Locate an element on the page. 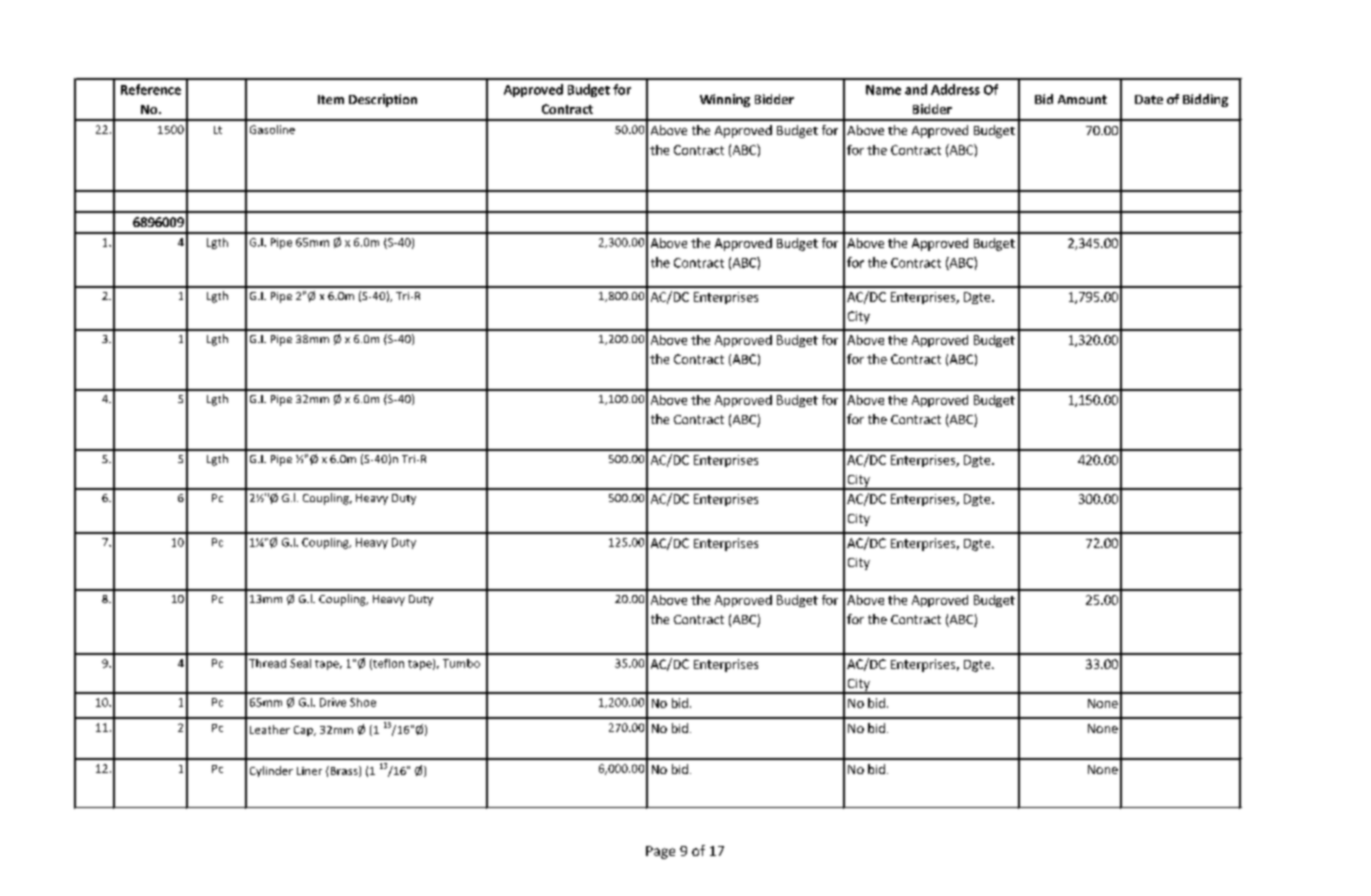  Name is located at coordinates (883, 90).
